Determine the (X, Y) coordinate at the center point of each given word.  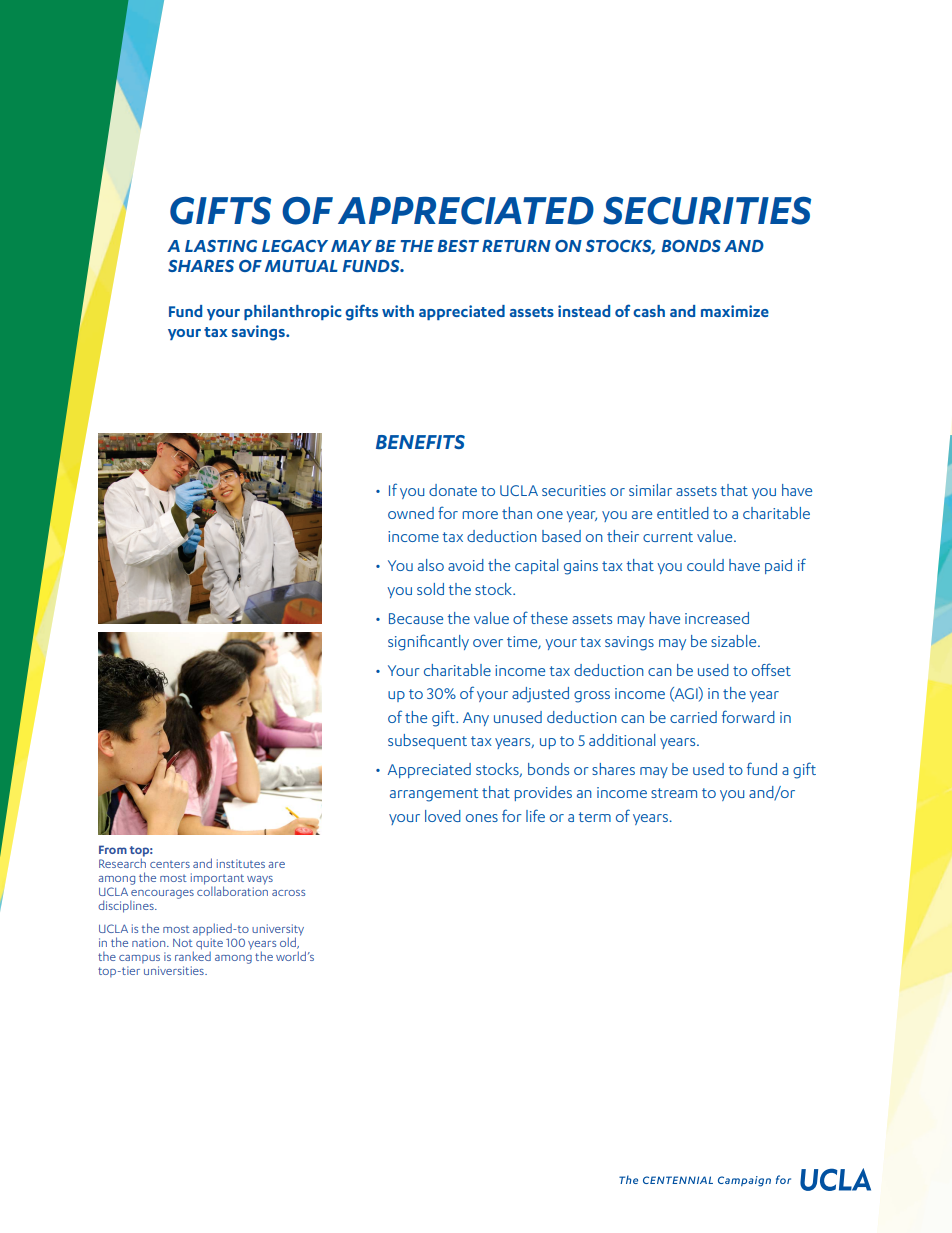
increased (717, 618)
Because (416, 618)
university (278, 931)
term (595, 817)
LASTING (221, 246)
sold (430, 589)
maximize (735, 311)
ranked (193, 955)
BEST (458, 246)
